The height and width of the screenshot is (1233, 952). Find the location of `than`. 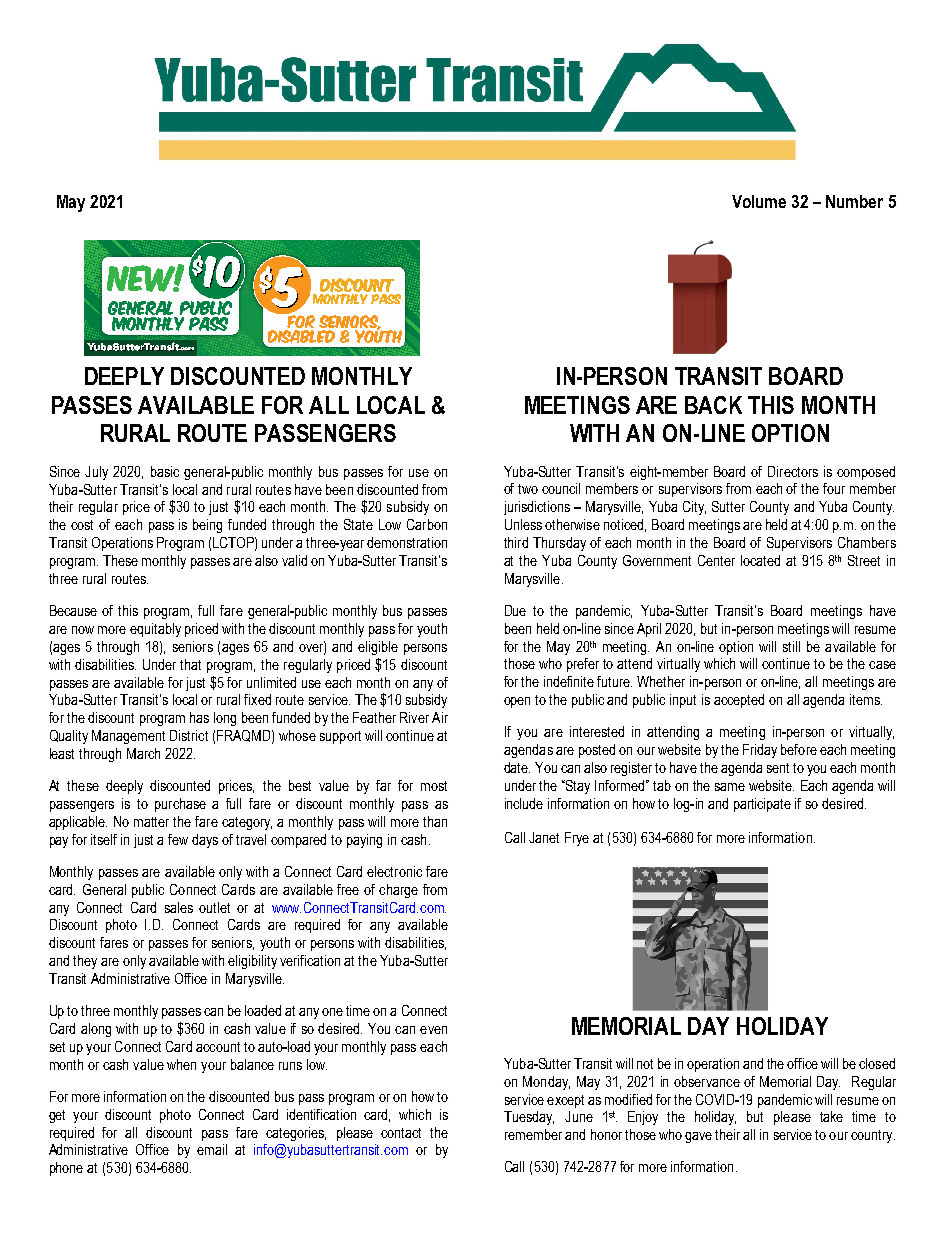

than is located at coordinates (435, 821).
